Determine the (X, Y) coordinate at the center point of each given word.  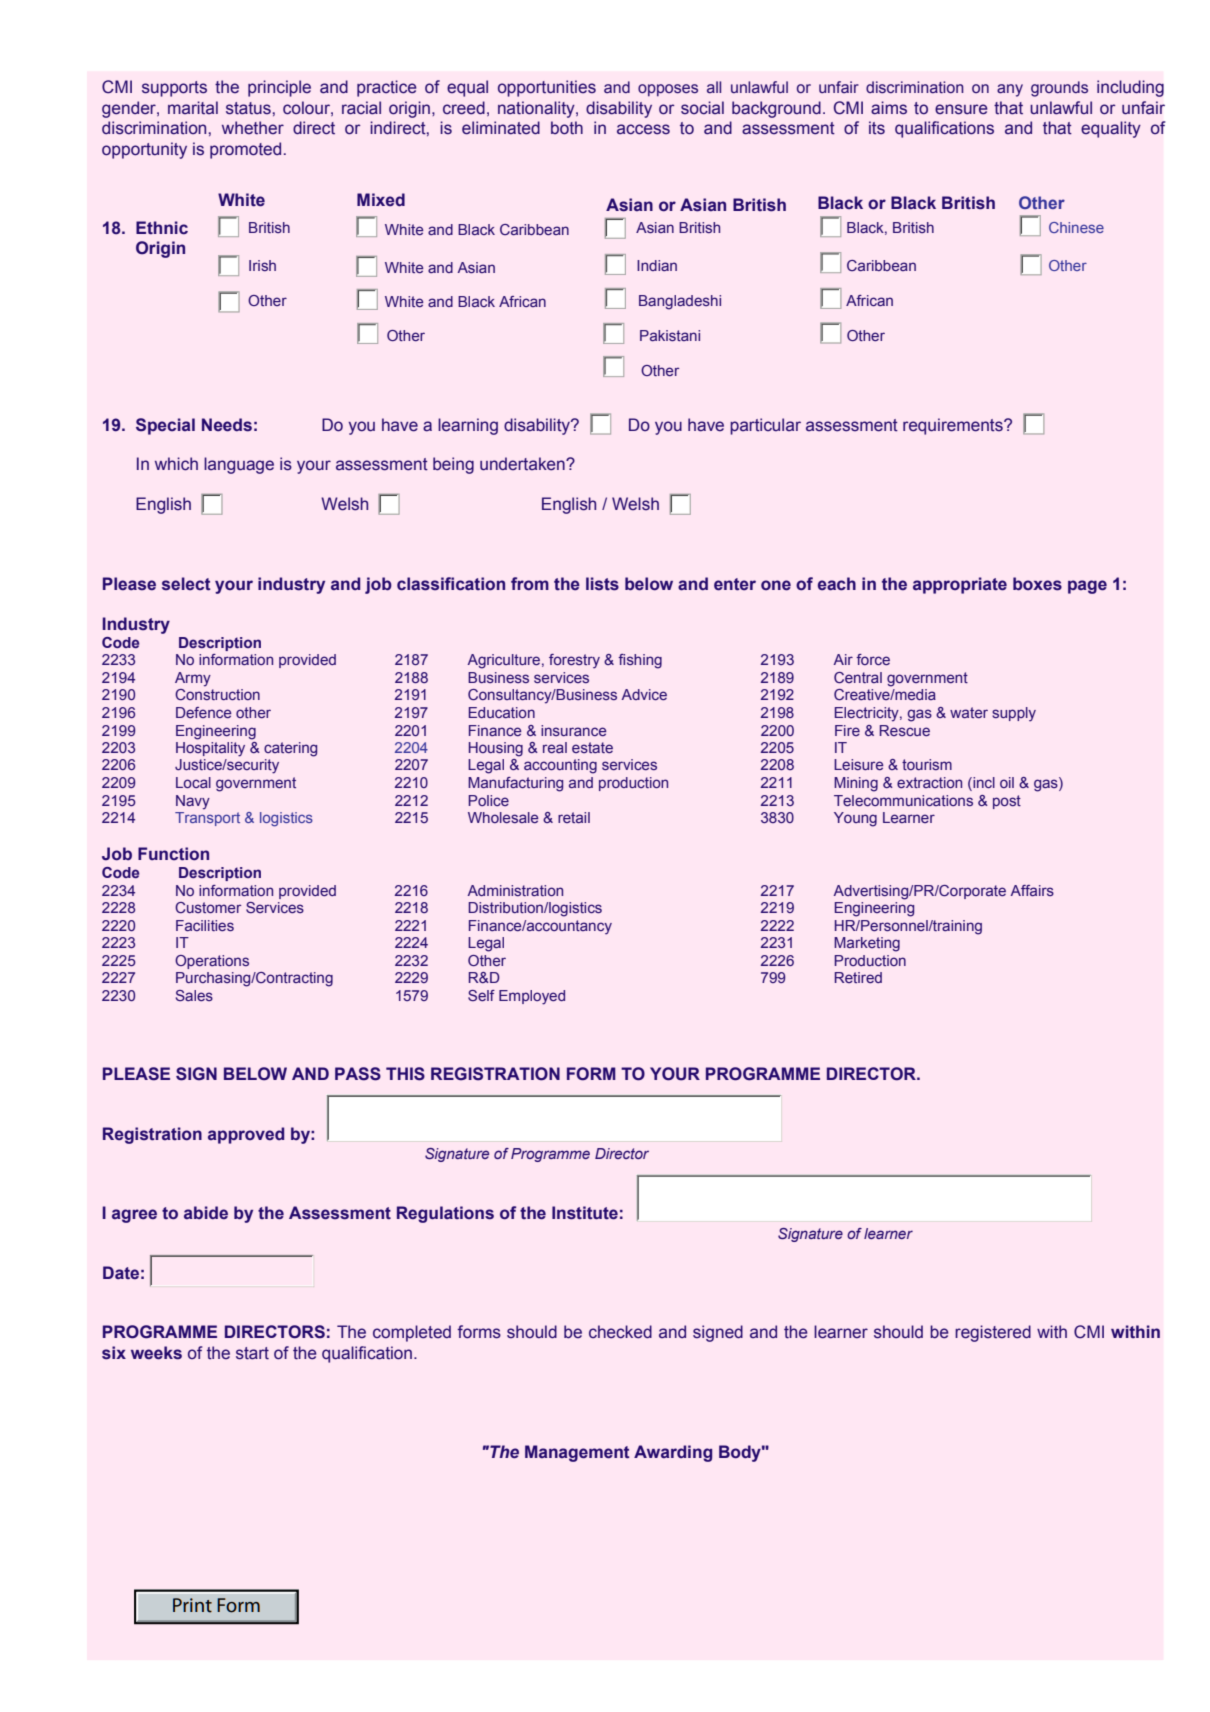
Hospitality (210, 749)
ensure (961, 109)
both (567, 128)
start (252, 1353)
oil (1007, 782)
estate (592, 747)
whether (253, 128)
